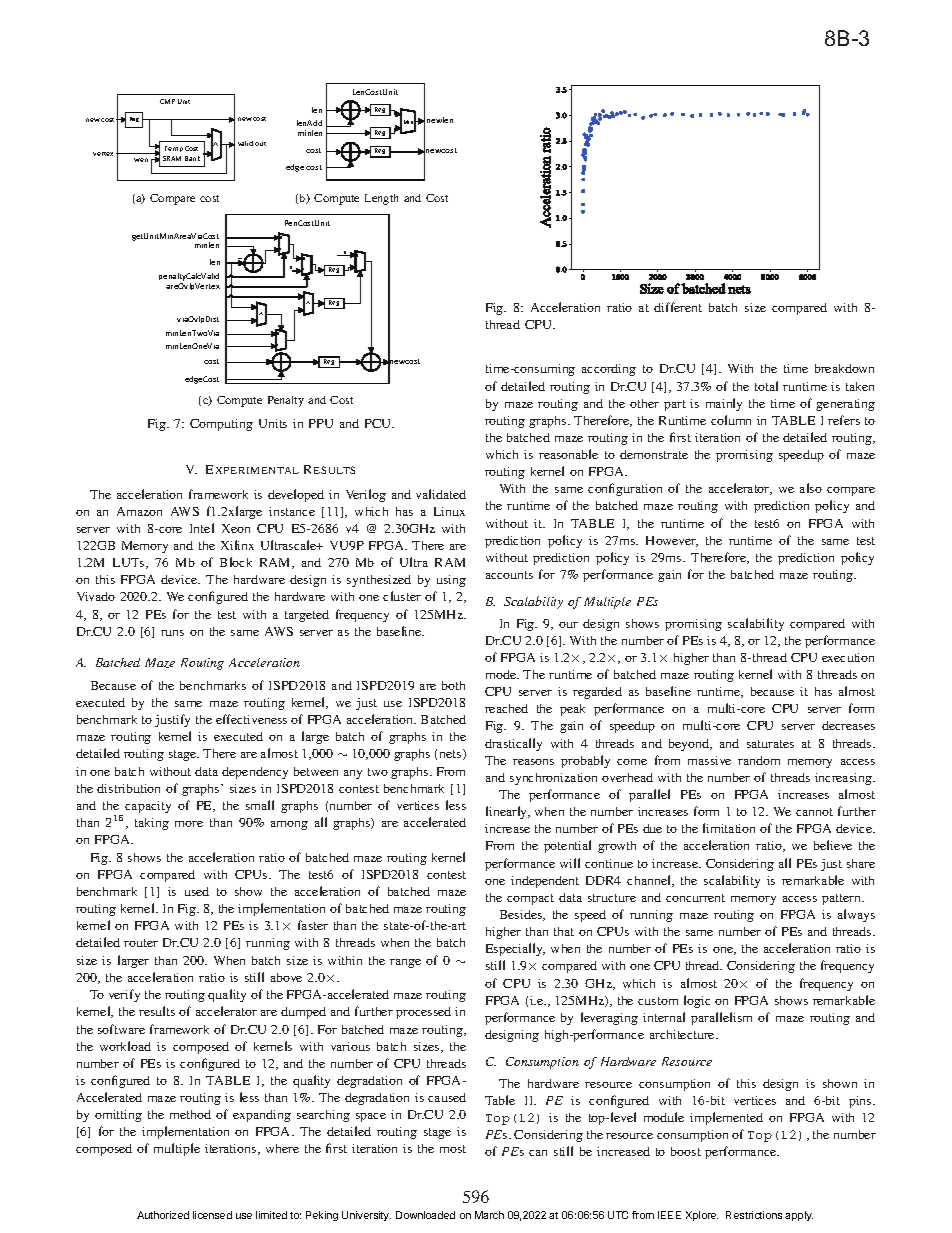 This document has width=952, height=1233. Describe the element at coordinates (515, 949) in the document. I see `Especially` at that location.
